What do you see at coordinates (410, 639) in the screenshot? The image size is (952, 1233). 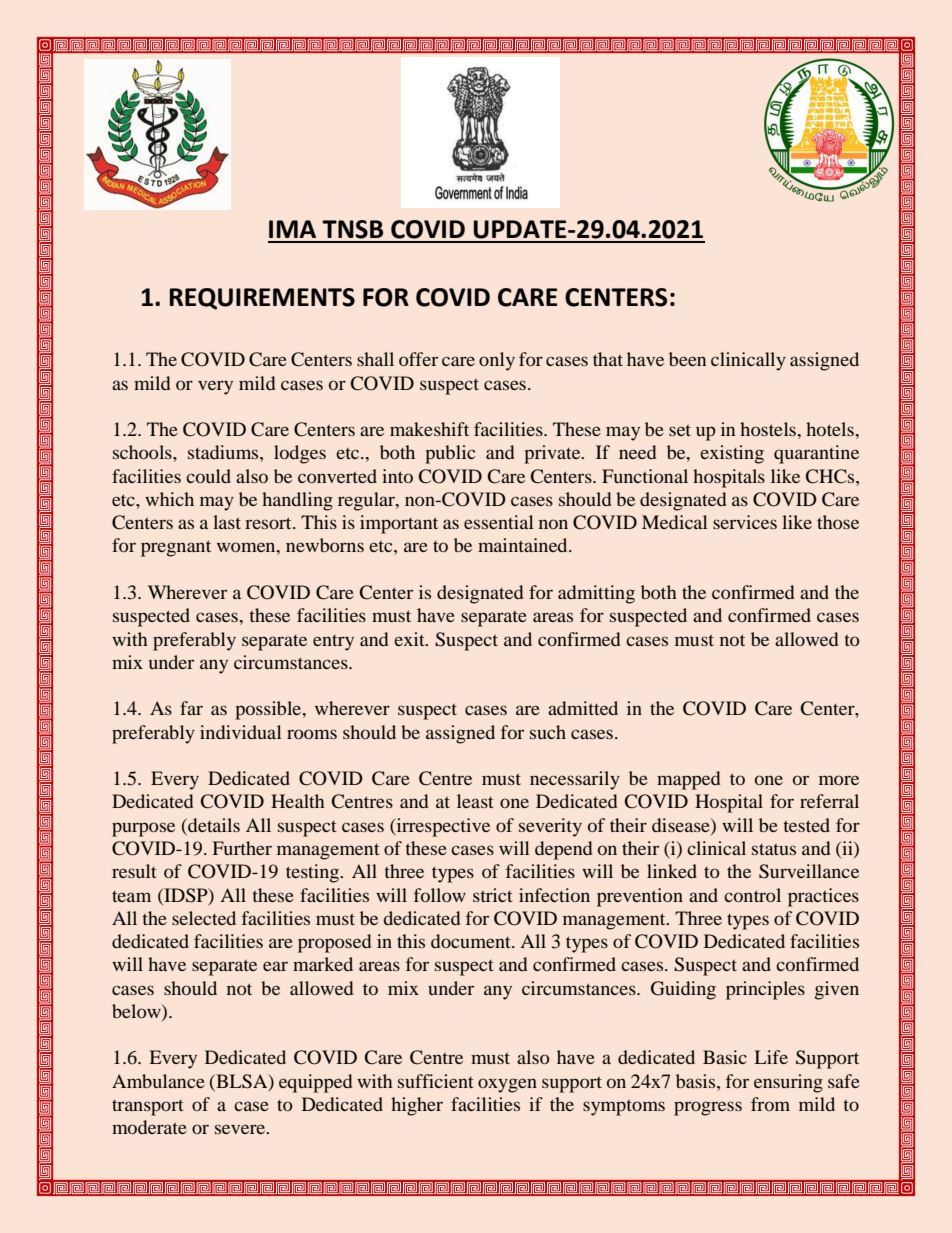 I see `exit` at bounding box center [410, 639].
